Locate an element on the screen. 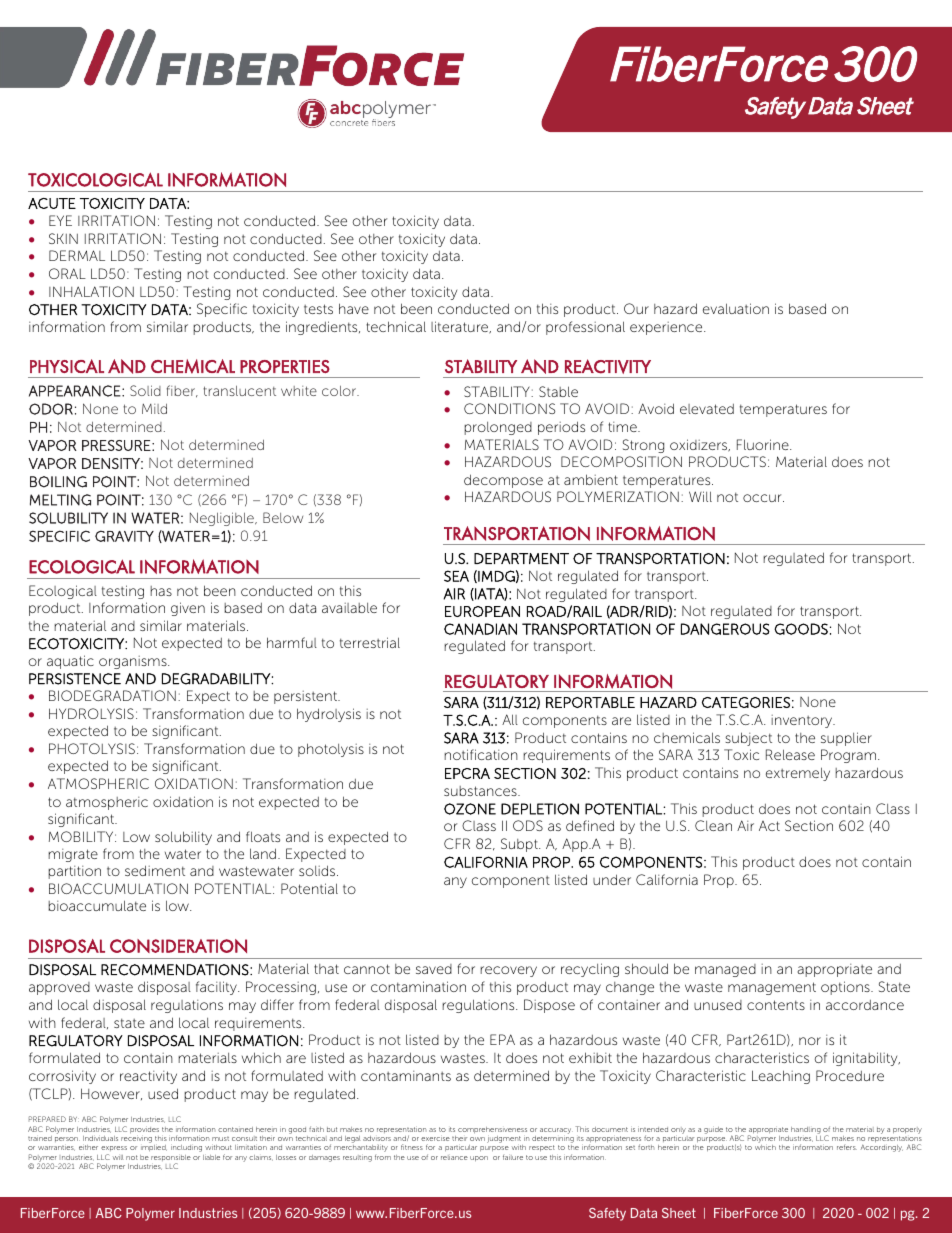 Image resolution: width=952 pixels, height=1233 pixels. literature is located at coordinates (461, 327).
